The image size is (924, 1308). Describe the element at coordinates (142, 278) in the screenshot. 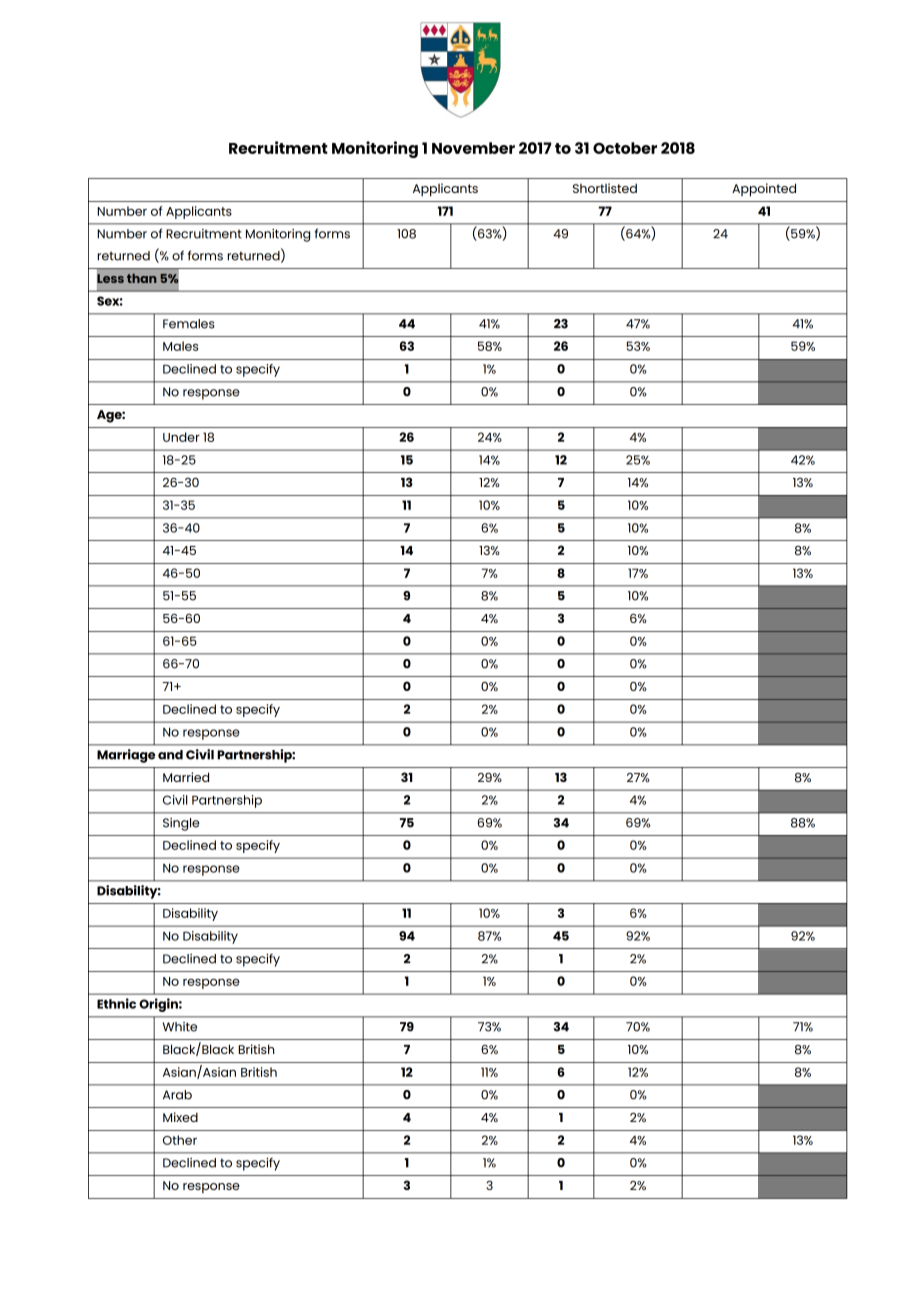

I see `than` at that location.
